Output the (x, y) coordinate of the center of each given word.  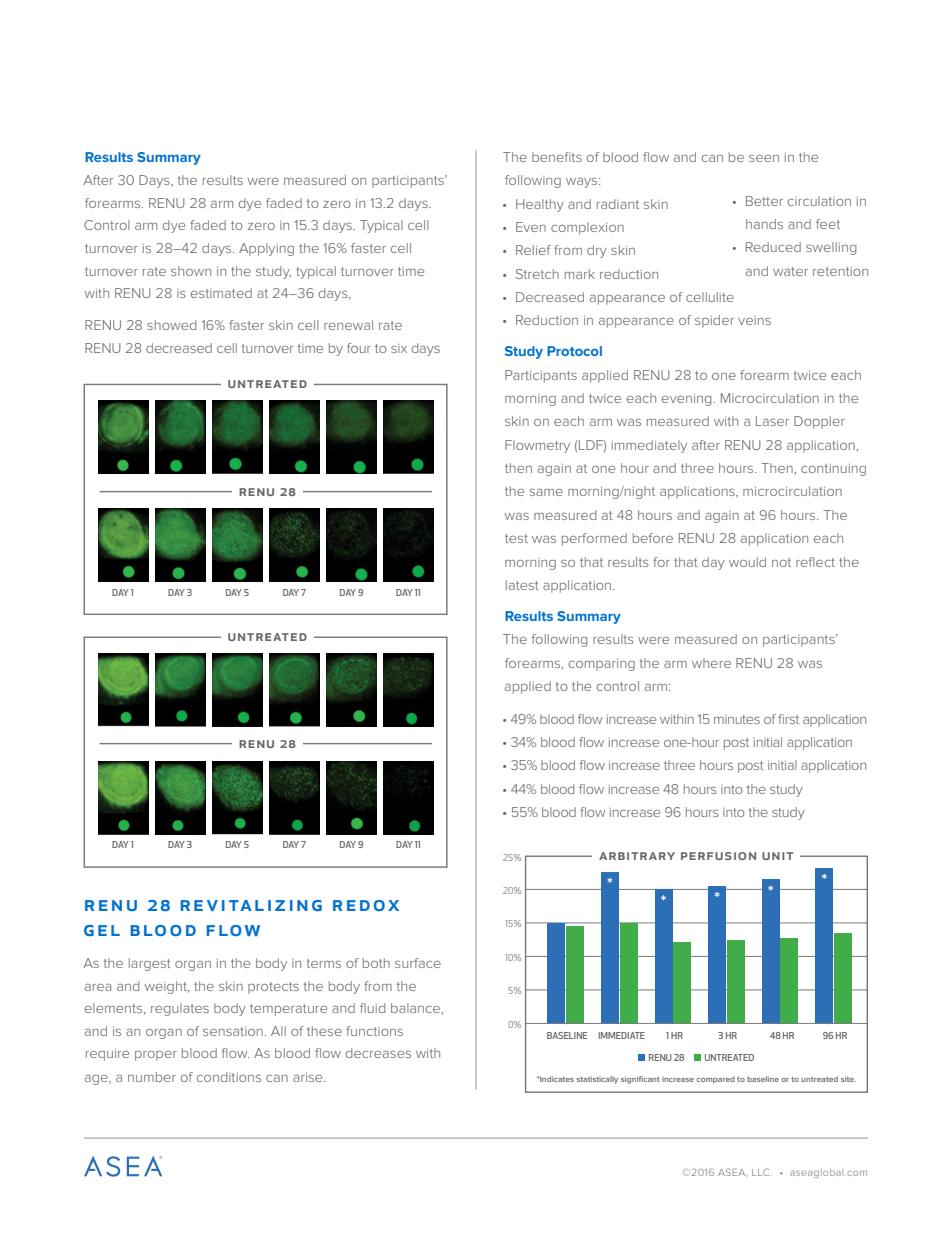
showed (171, 325)
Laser (772, 421)
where (711, 663)
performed (594, 539)
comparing (602, 665)
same (546, 492)
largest (150, 964)
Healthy (540, 205)
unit (777, 856)
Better (764, 201)
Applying (266, 249)
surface (418, 963)
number (152, 1077)
